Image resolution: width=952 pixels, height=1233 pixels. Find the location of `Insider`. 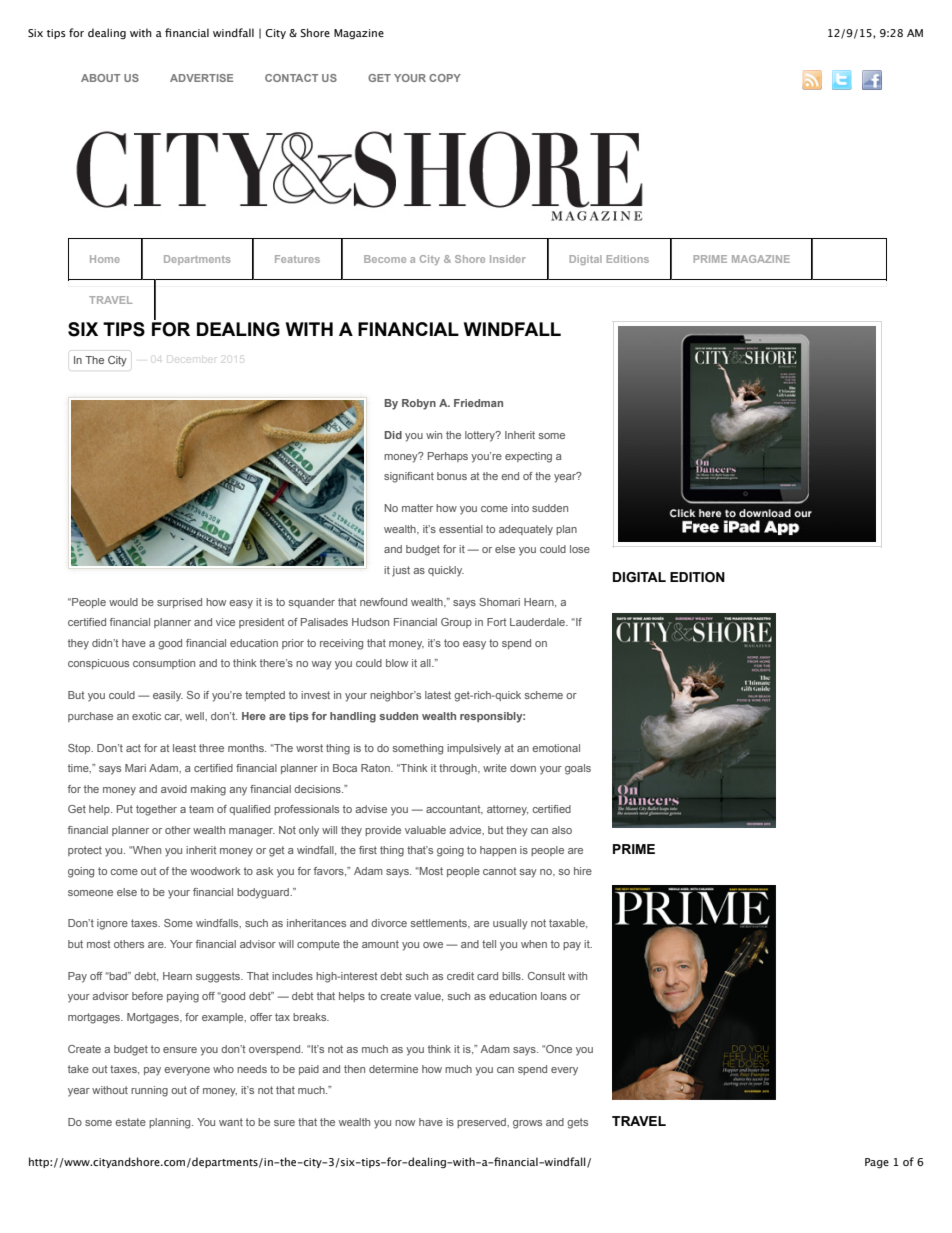

Insider is located at coordinates (508, 259).
